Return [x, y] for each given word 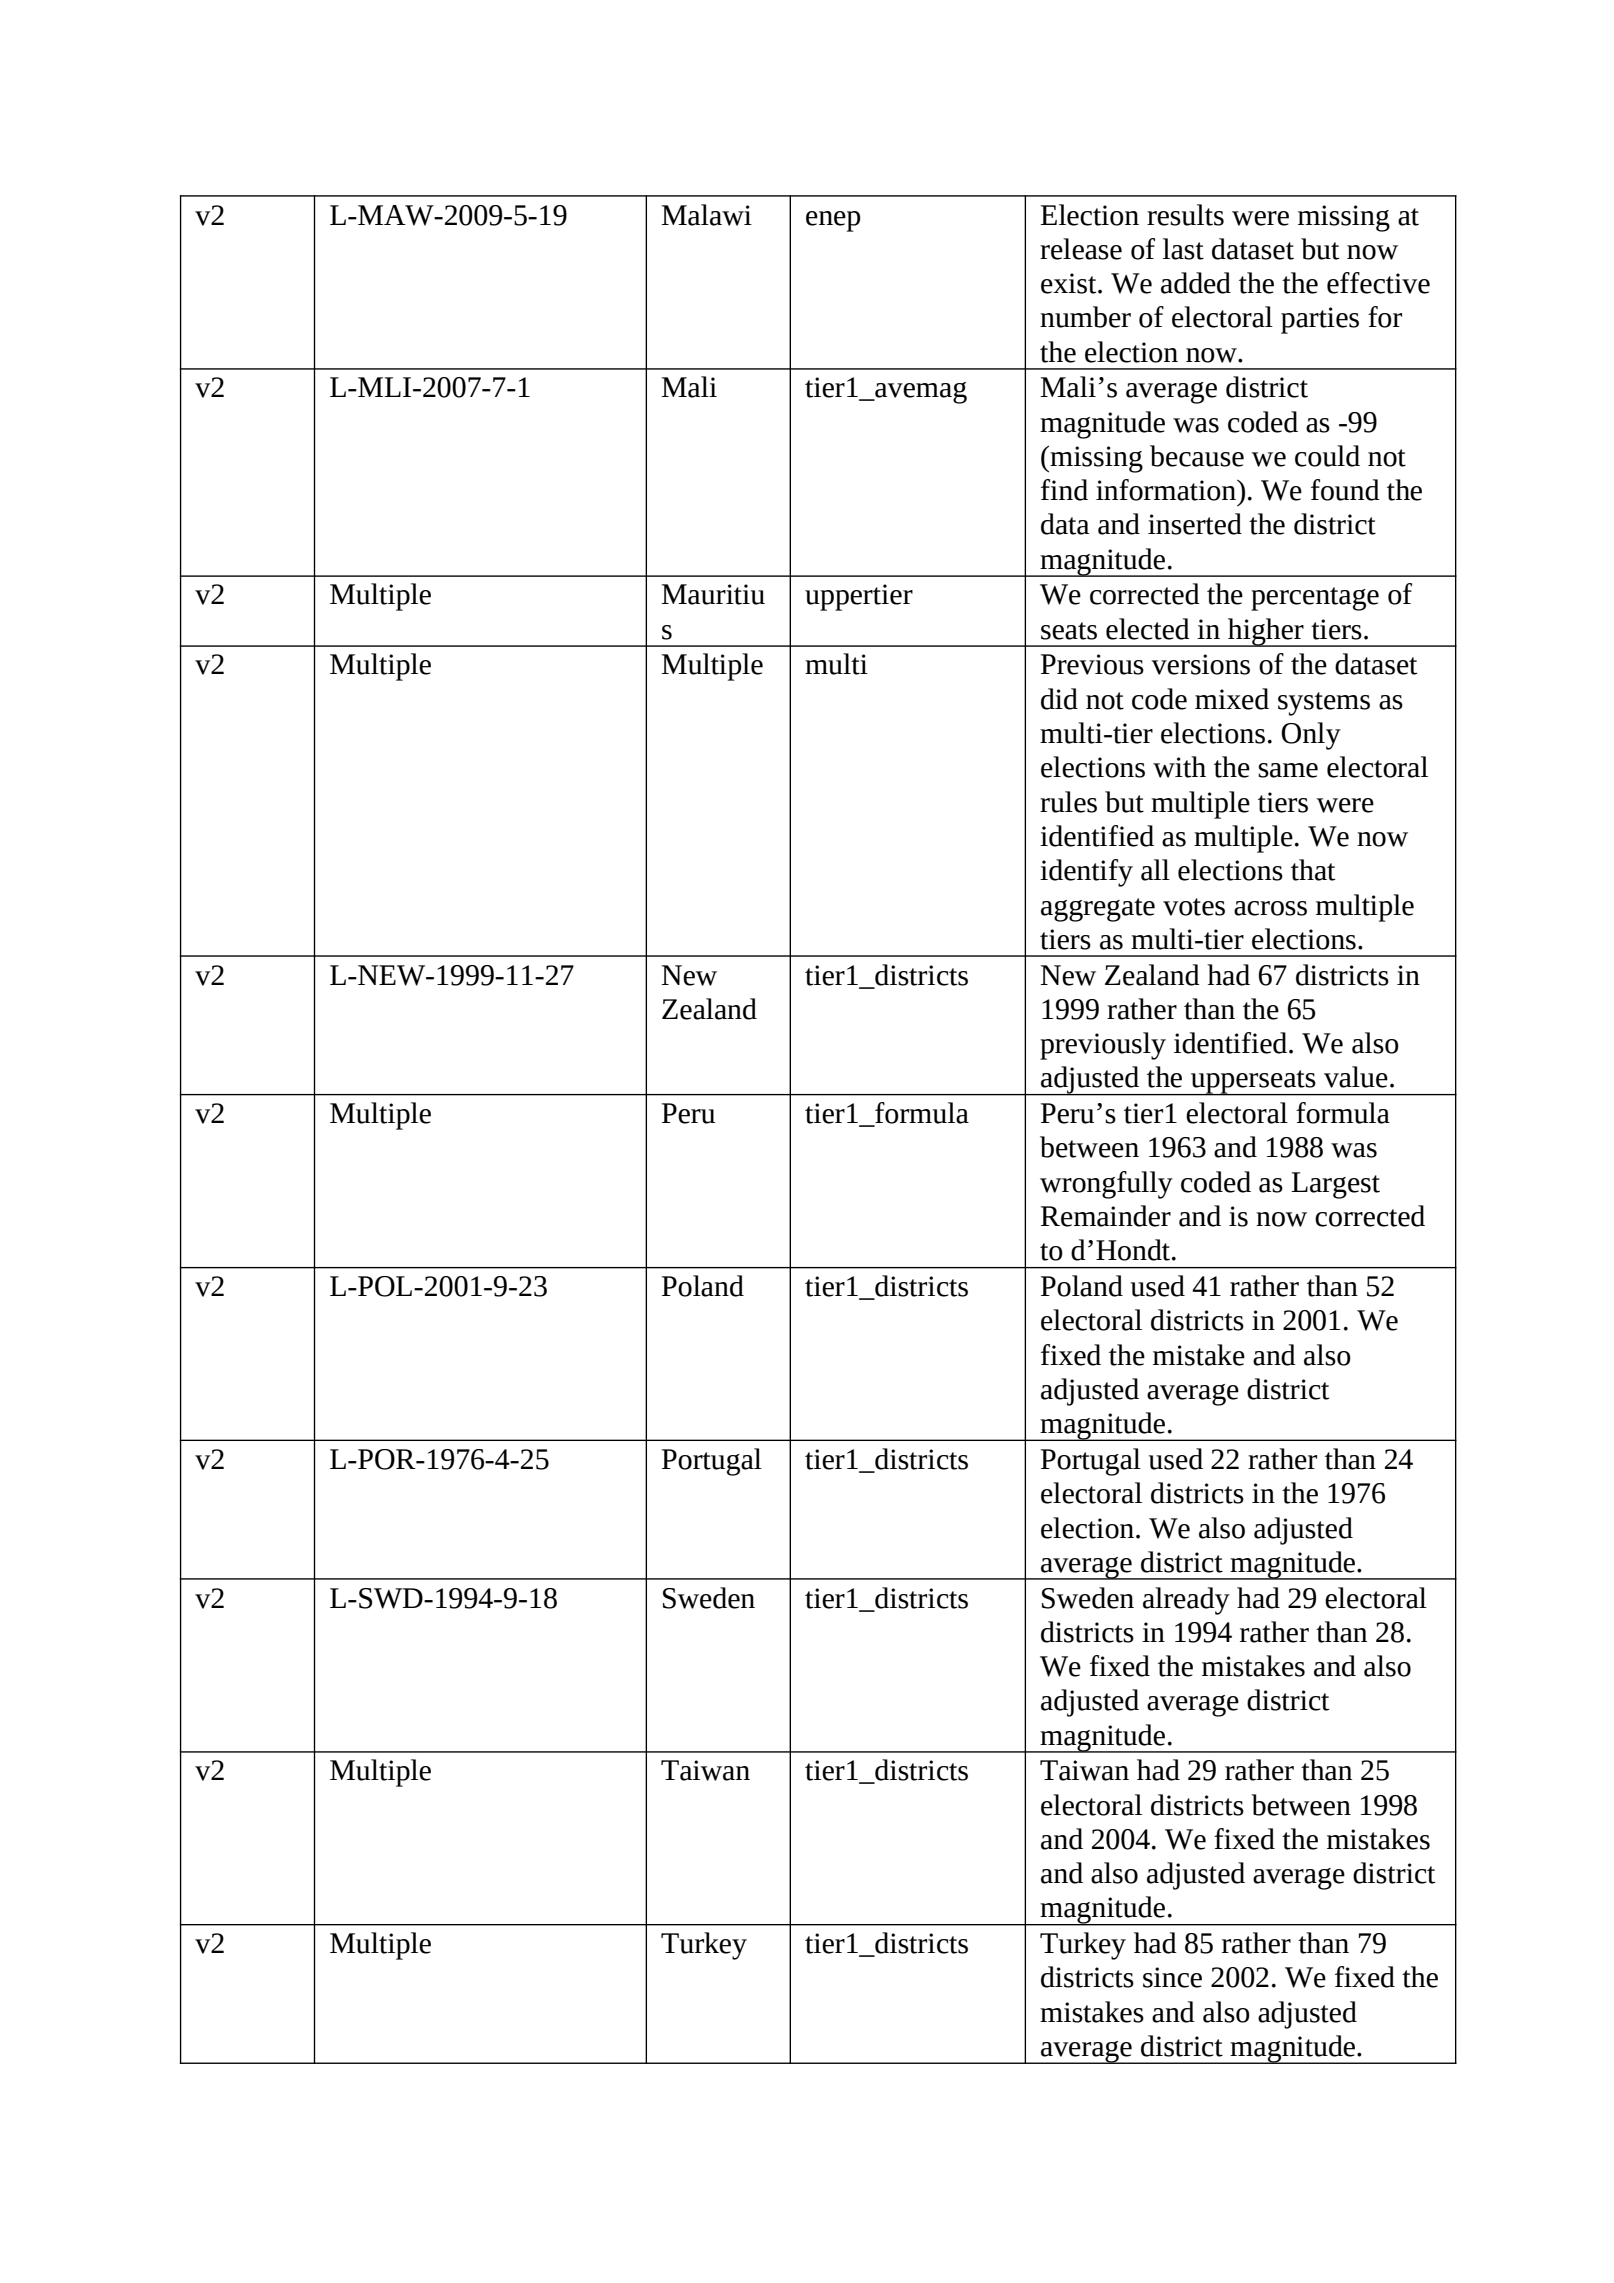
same [1288, 770]
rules [1068, 802]
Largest [1335, 1185]
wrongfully [1106, 1185]
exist [1070, 283]
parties [1320, 320]
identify [1086, 873]
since [1172, 1977]
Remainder [1106, 1216]
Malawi [706, 215]
